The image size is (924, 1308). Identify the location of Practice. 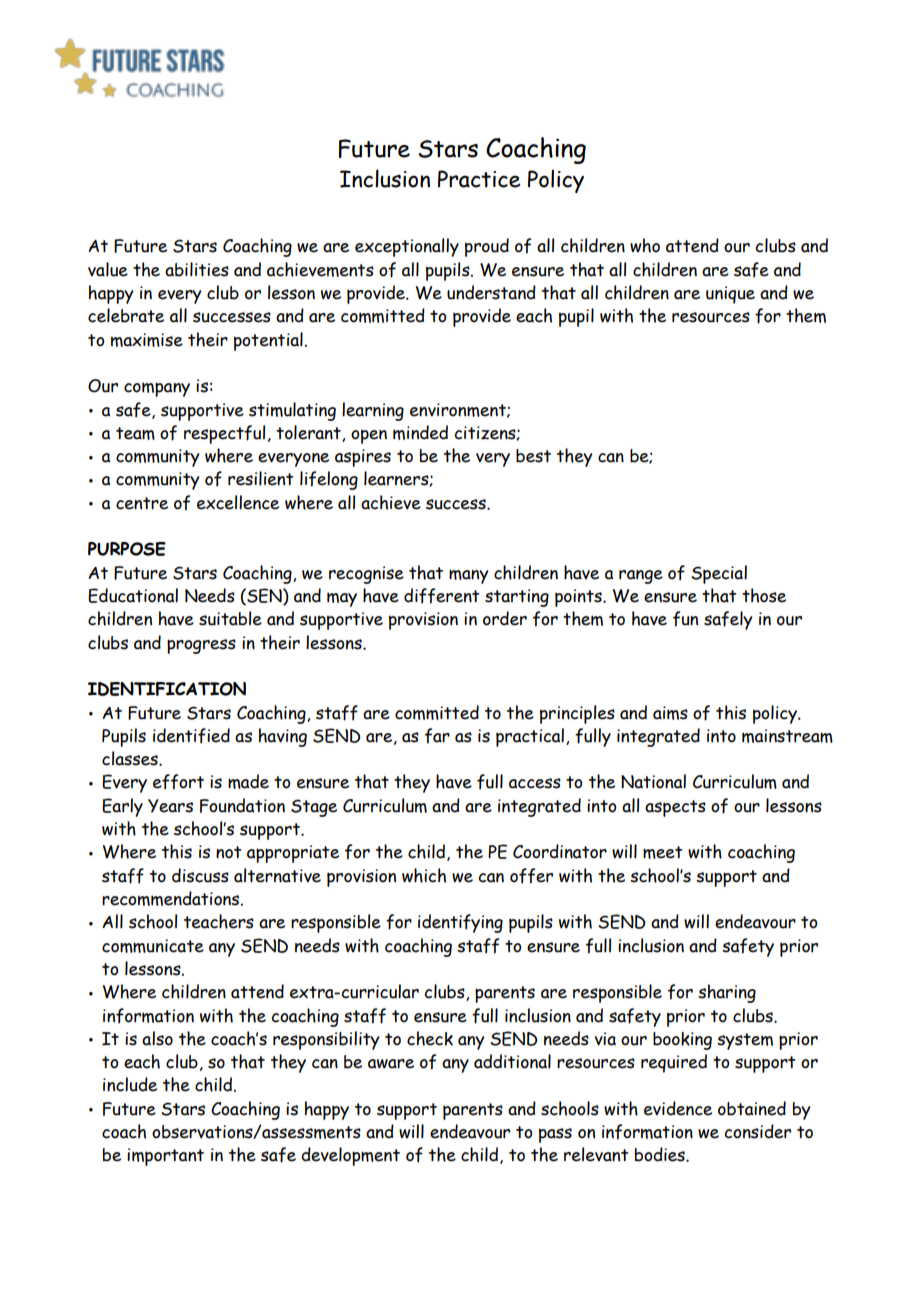
(479, 179).
